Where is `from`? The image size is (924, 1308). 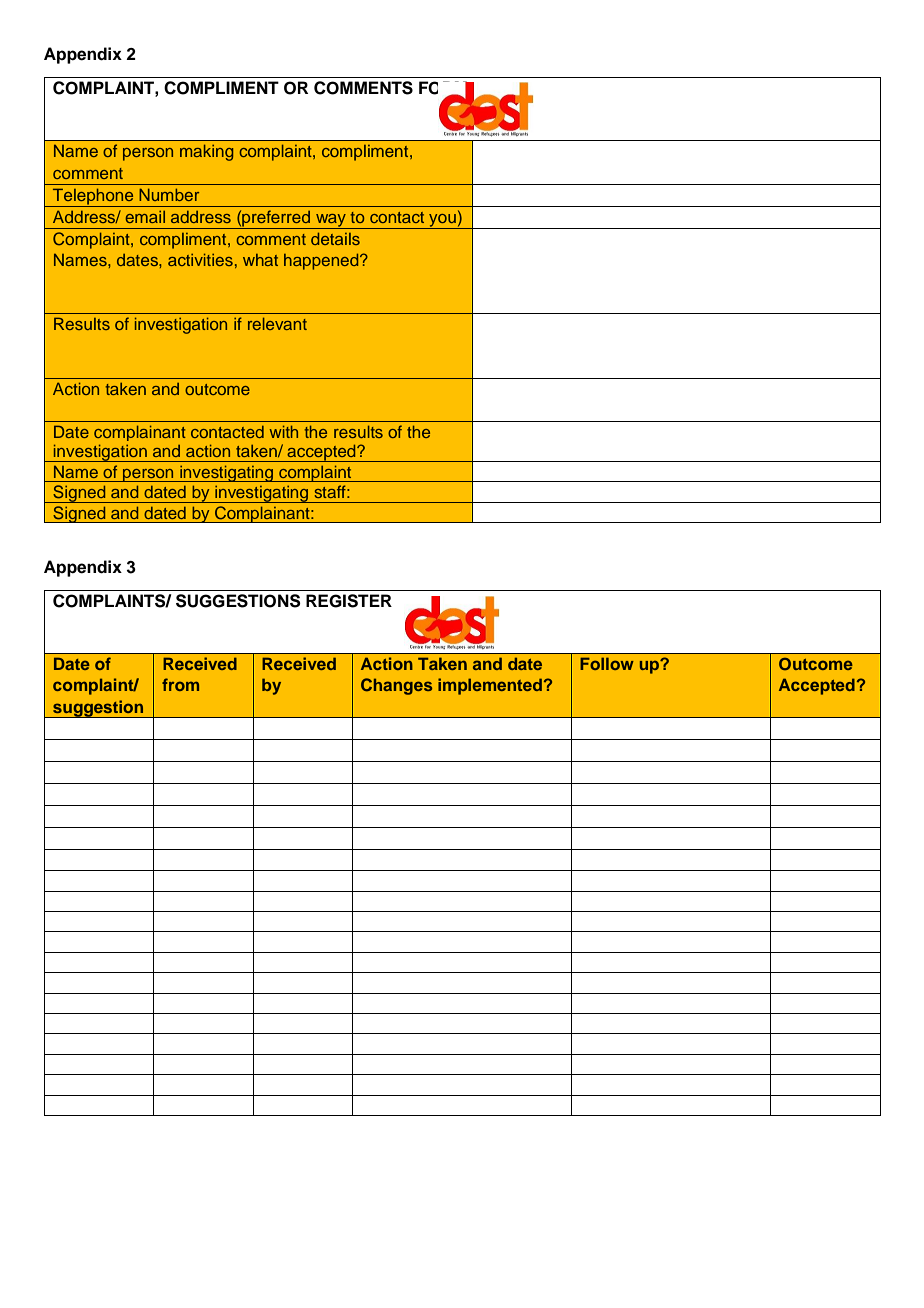
from is located at coordinates (180, 684).
